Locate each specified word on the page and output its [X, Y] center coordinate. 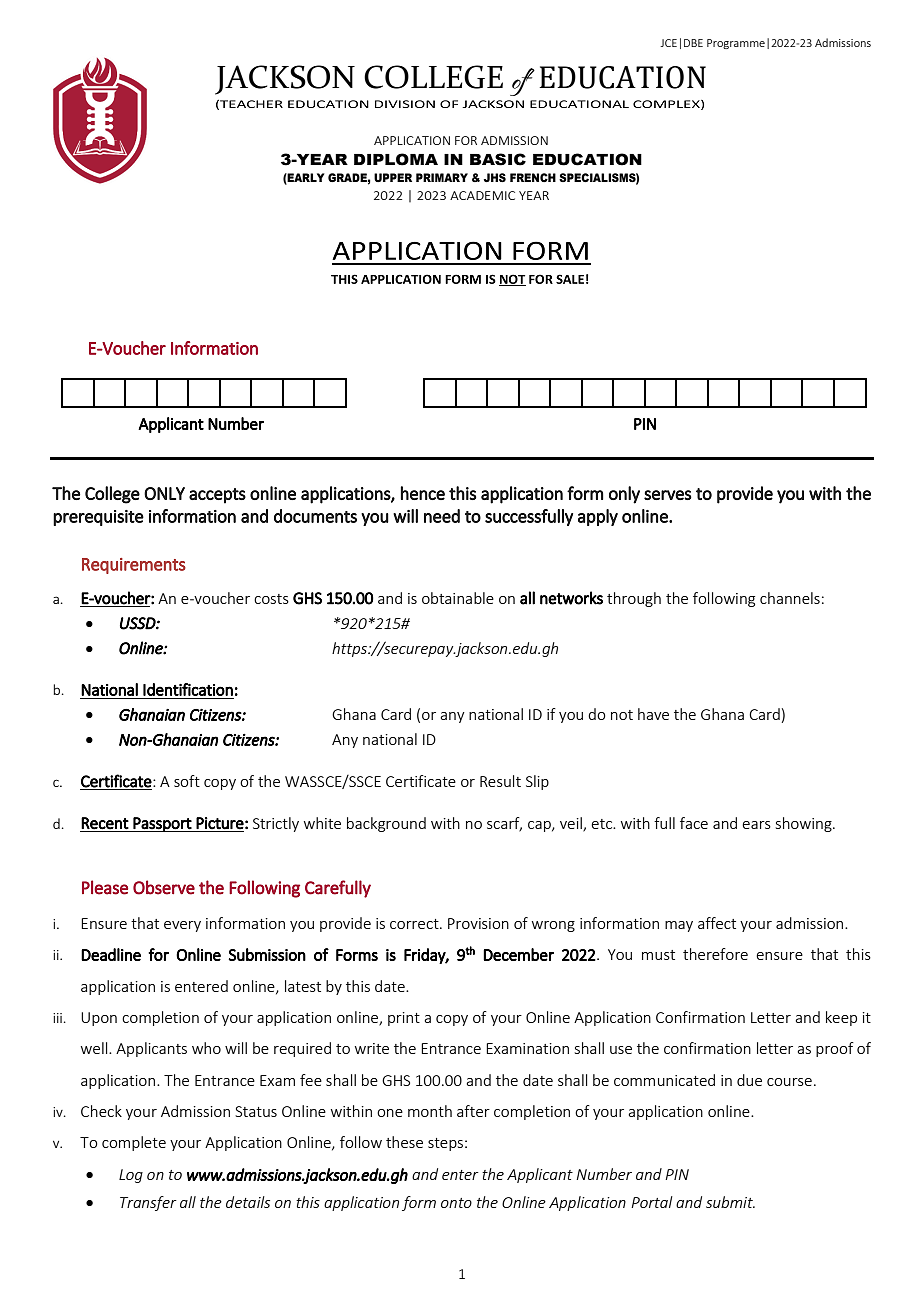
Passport [163, 824]
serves [668, 495]
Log [131, 1176]
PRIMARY [442, 177]
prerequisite [98, 518]
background [386, 824]
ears [756, 825]
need [442, 516]
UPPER [393, 177]
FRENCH [533, 177]
